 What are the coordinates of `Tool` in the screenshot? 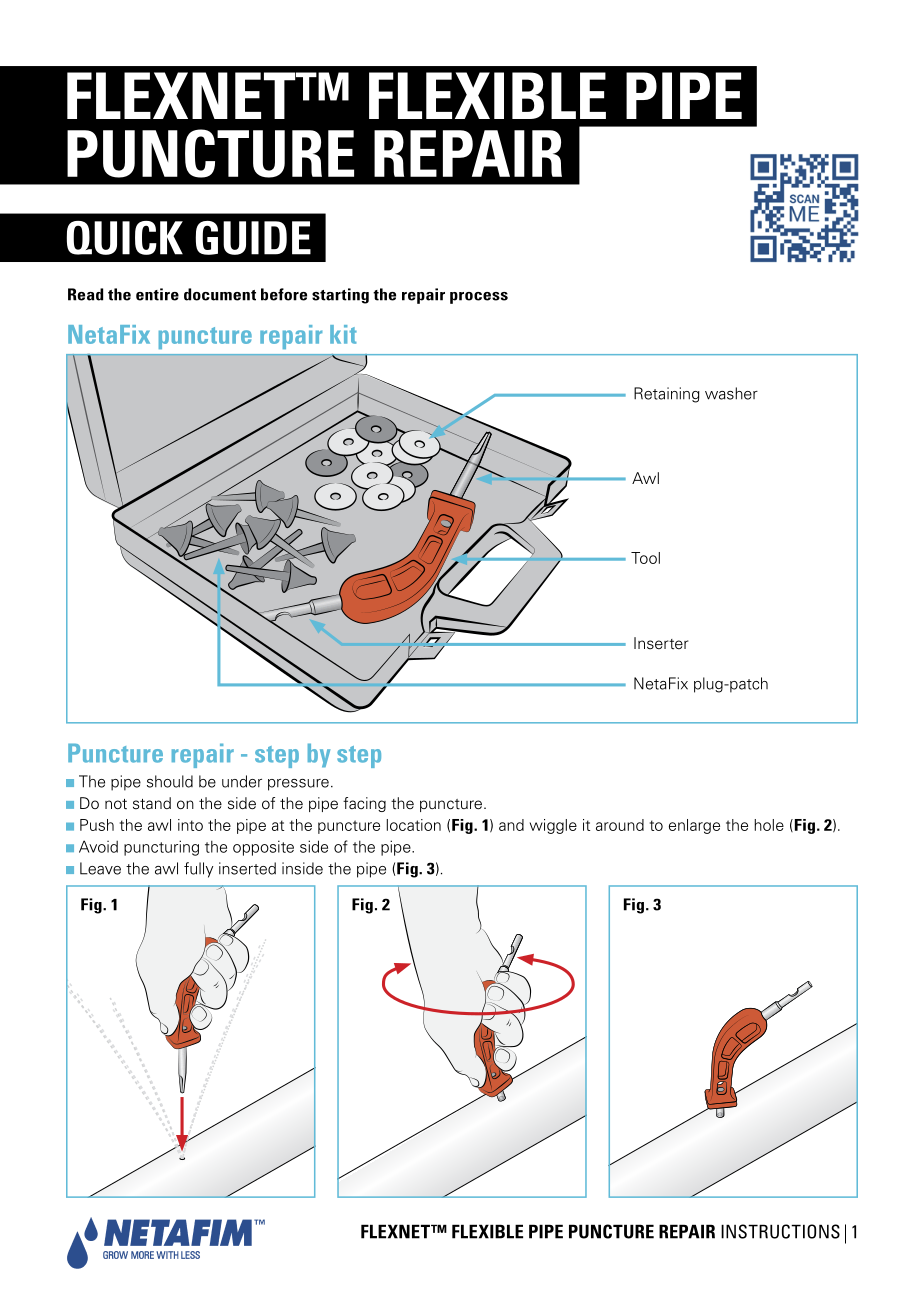 It's located at (645, 558).
